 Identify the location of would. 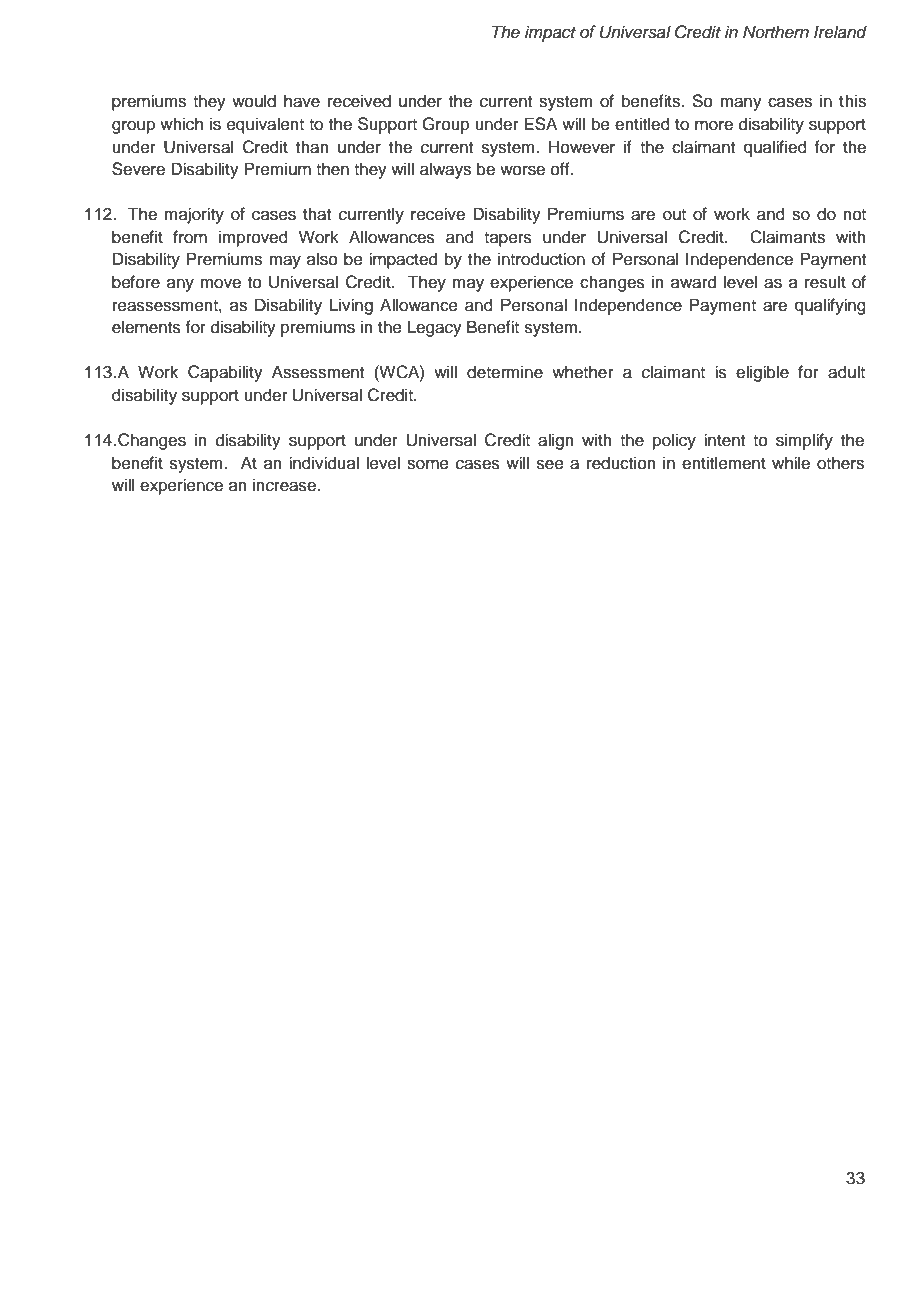
(254, 101).
